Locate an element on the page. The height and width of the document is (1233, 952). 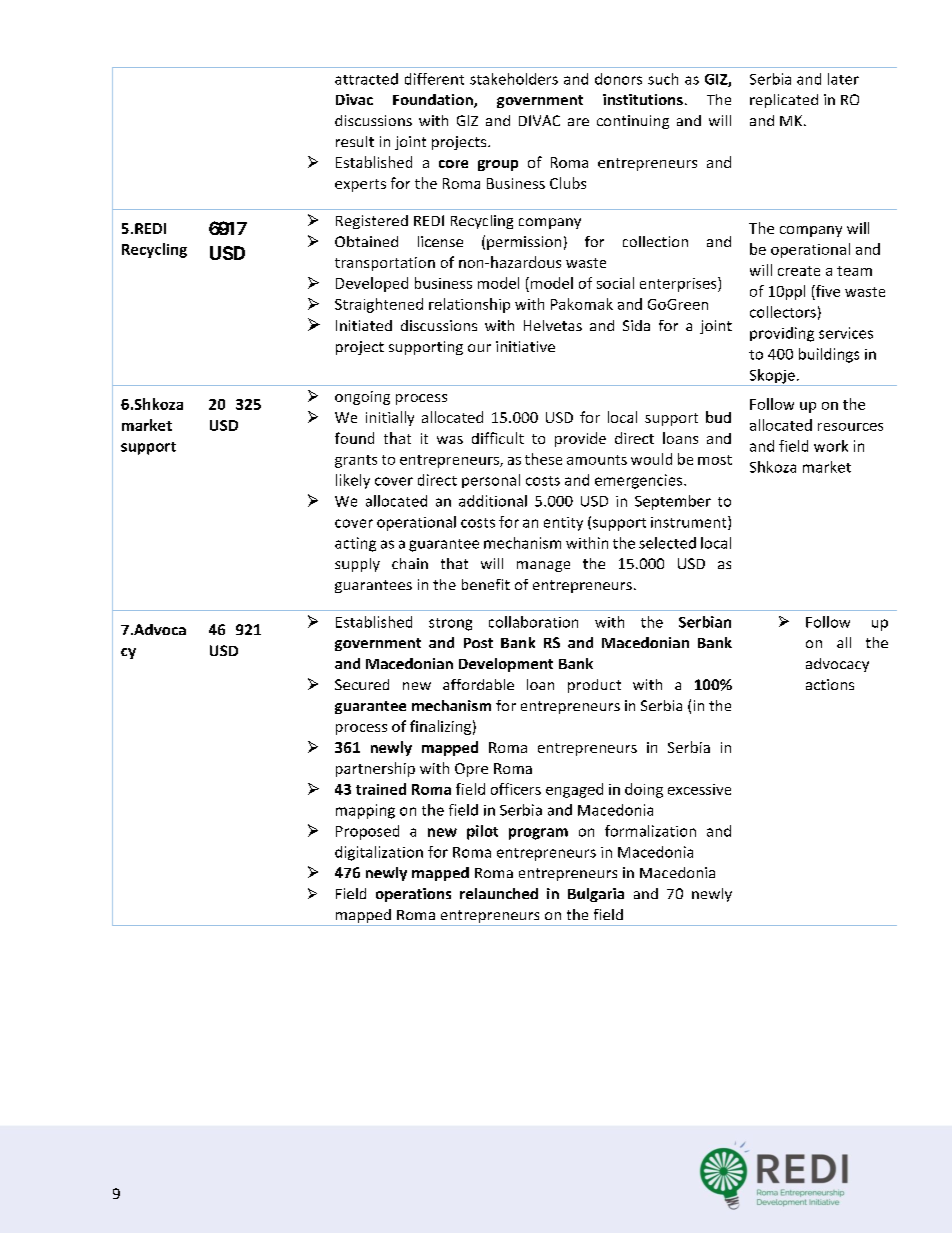
Bulgaria is located at coordinates (596, 895).
